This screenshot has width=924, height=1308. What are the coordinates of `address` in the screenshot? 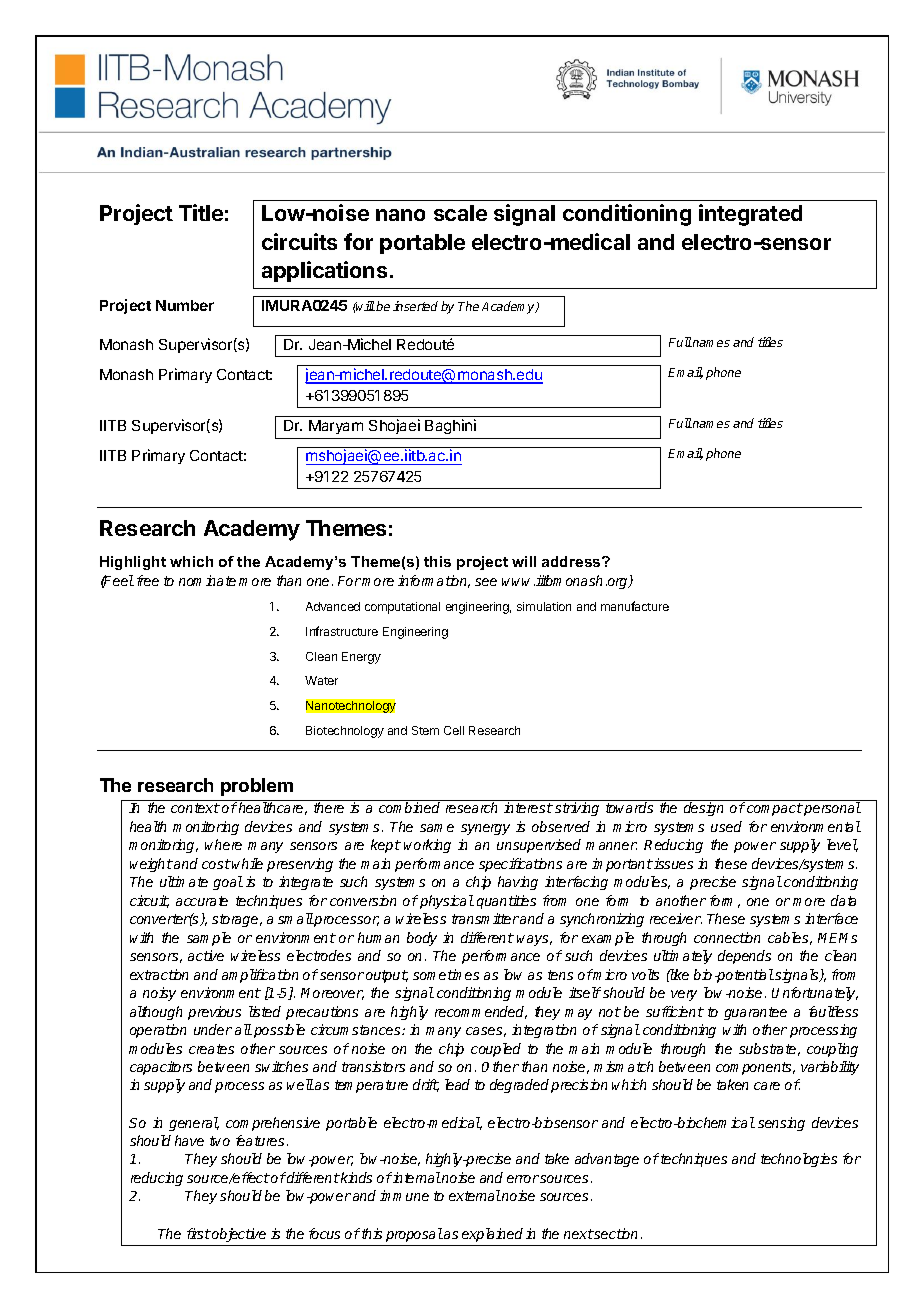 It's located at (572, 561).
